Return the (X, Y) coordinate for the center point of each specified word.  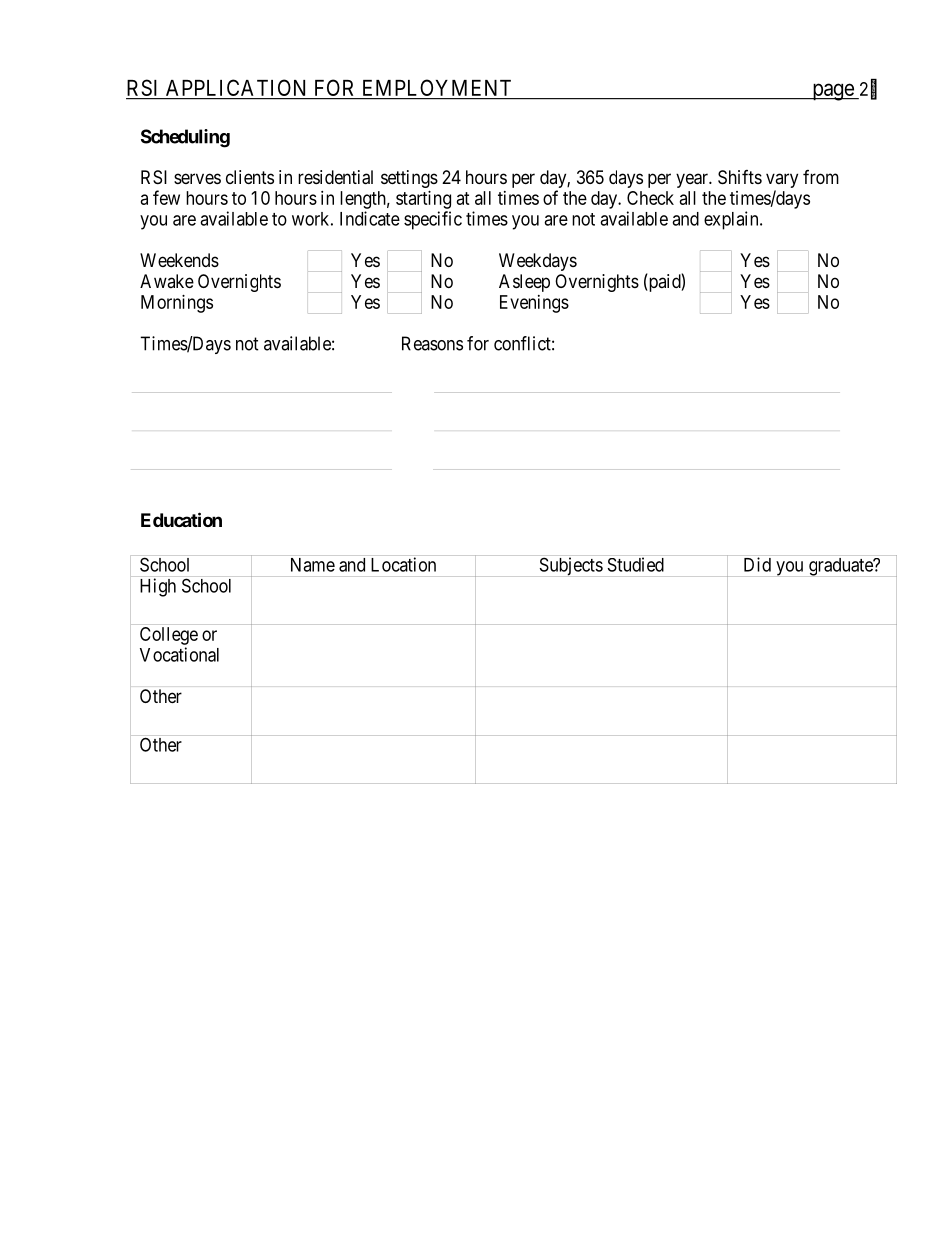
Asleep (524, 283)
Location (403, 564)
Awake (167, 281)
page (832, 92)
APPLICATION (235, 87)
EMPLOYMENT (437, 87)
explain (732, 220)
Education (181, 519)
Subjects (571, 566)
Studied (636, 564)
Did (757, 564)
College (169, 636)
